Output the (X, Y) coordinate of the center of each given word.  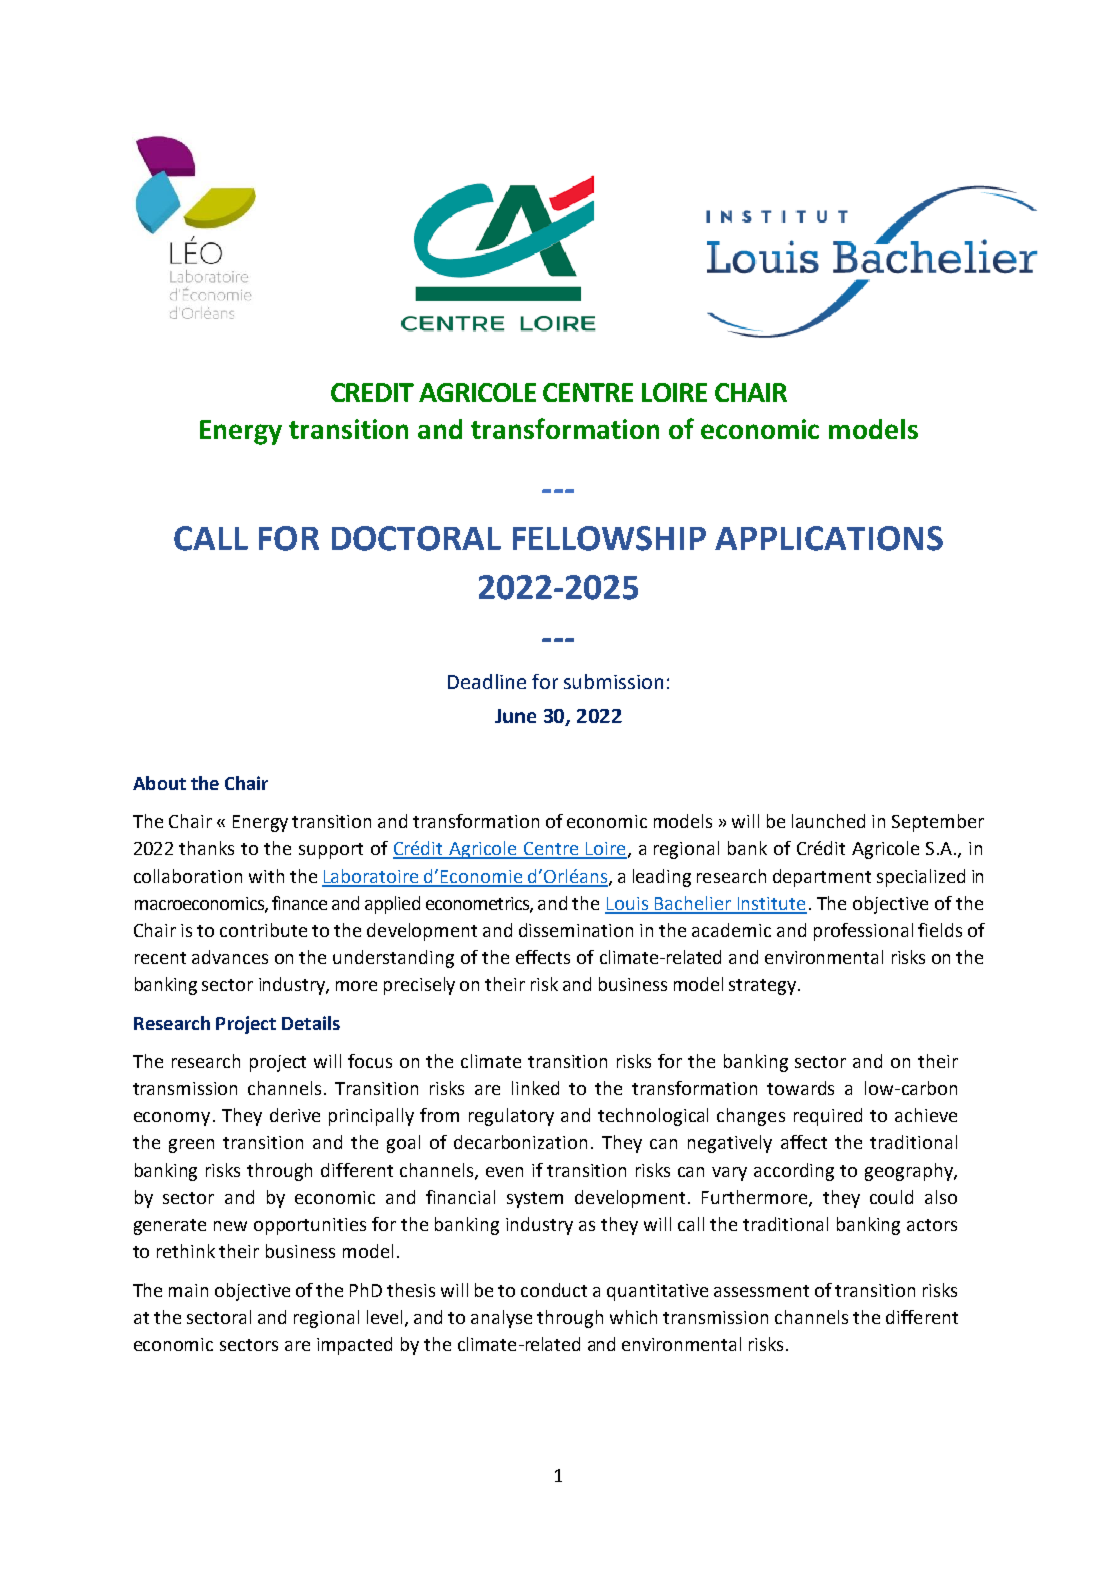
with (266, 876)
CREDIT (372, 392)
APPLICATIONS (829, 538)
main (188, 1290)
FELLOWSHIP (609, 538)
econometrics (478, 904)
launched (828, 821)
